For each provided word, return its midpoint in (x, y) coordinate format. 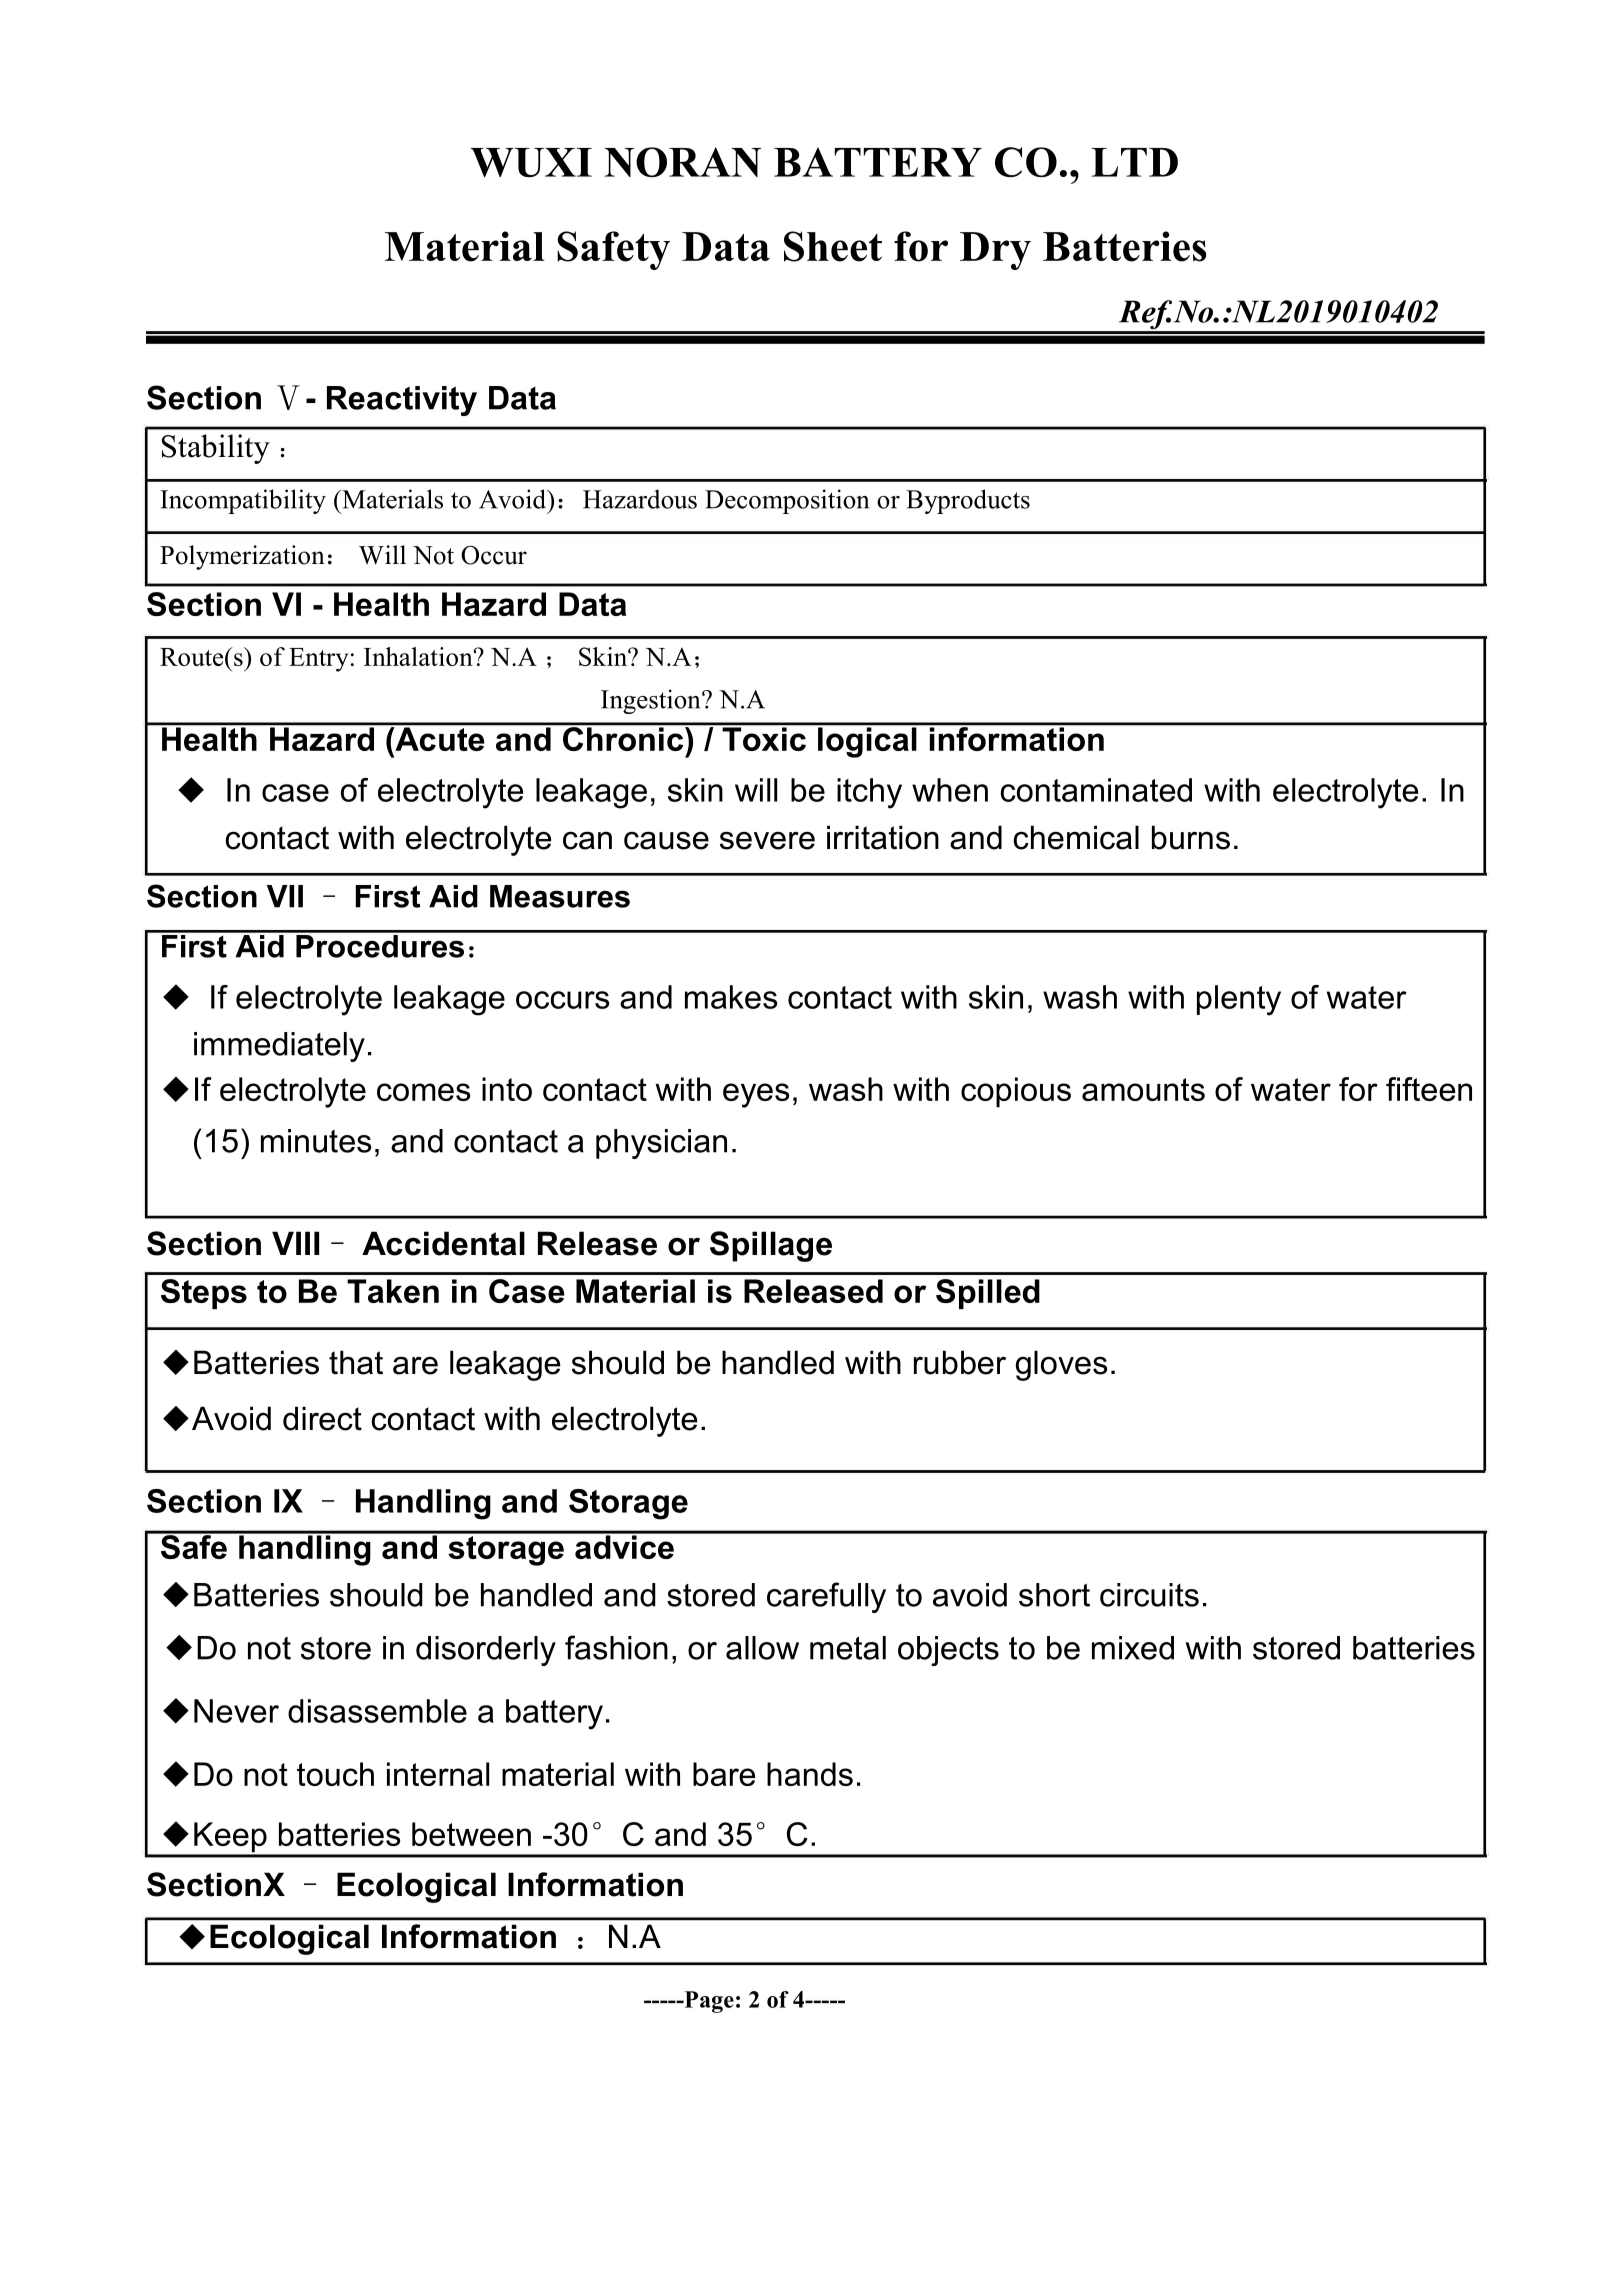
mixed (1133, 1648)
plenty (1239, 1000)
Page (708, 2002)
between (471, 1834)
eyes (756, 1095)
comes (423, 1092)
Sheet (833, 246)
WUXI (531, 162)
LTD (1134, 162)
